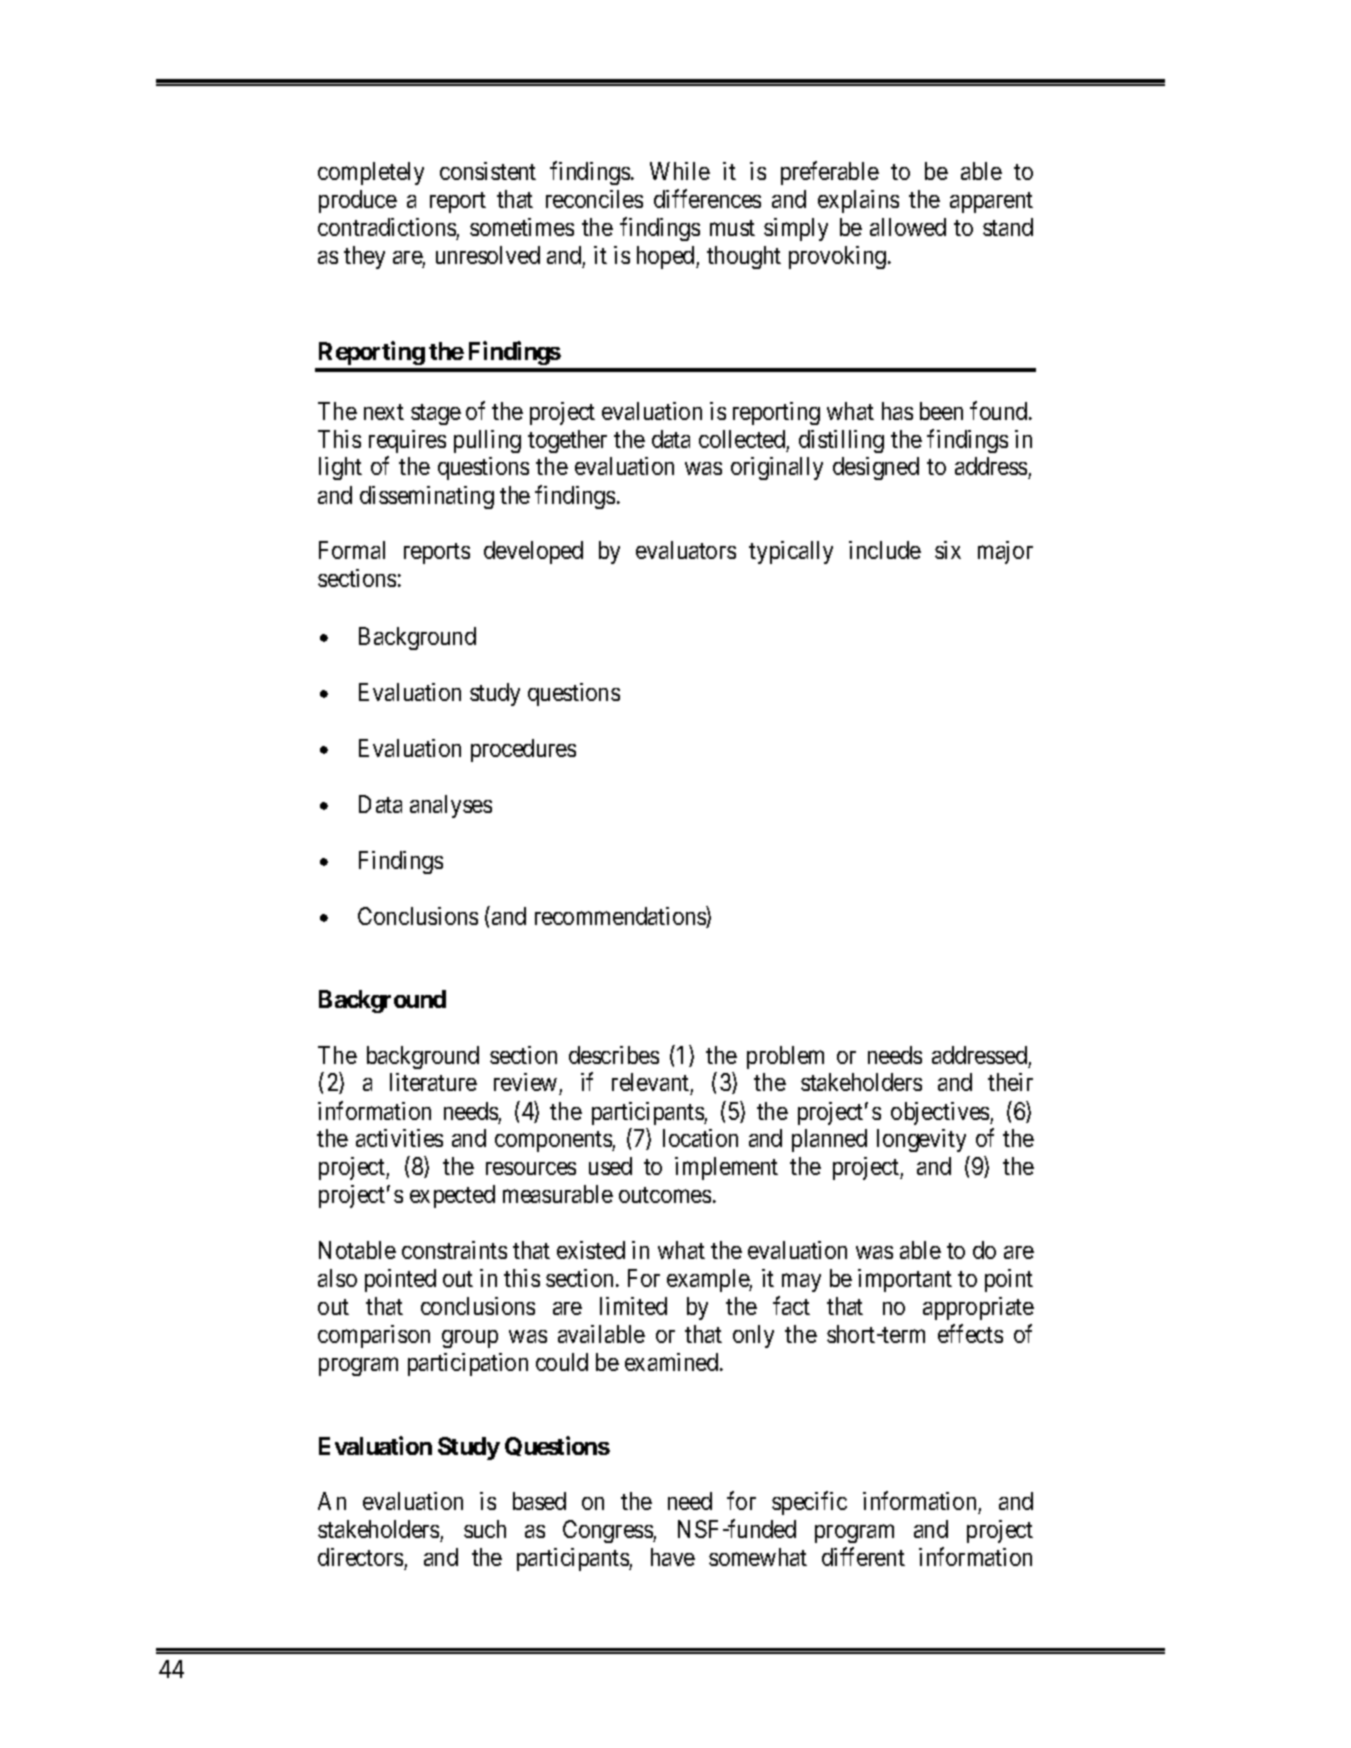 This document has width=1351, height=1748. I want to click on objectives, so click(941, 1113).
